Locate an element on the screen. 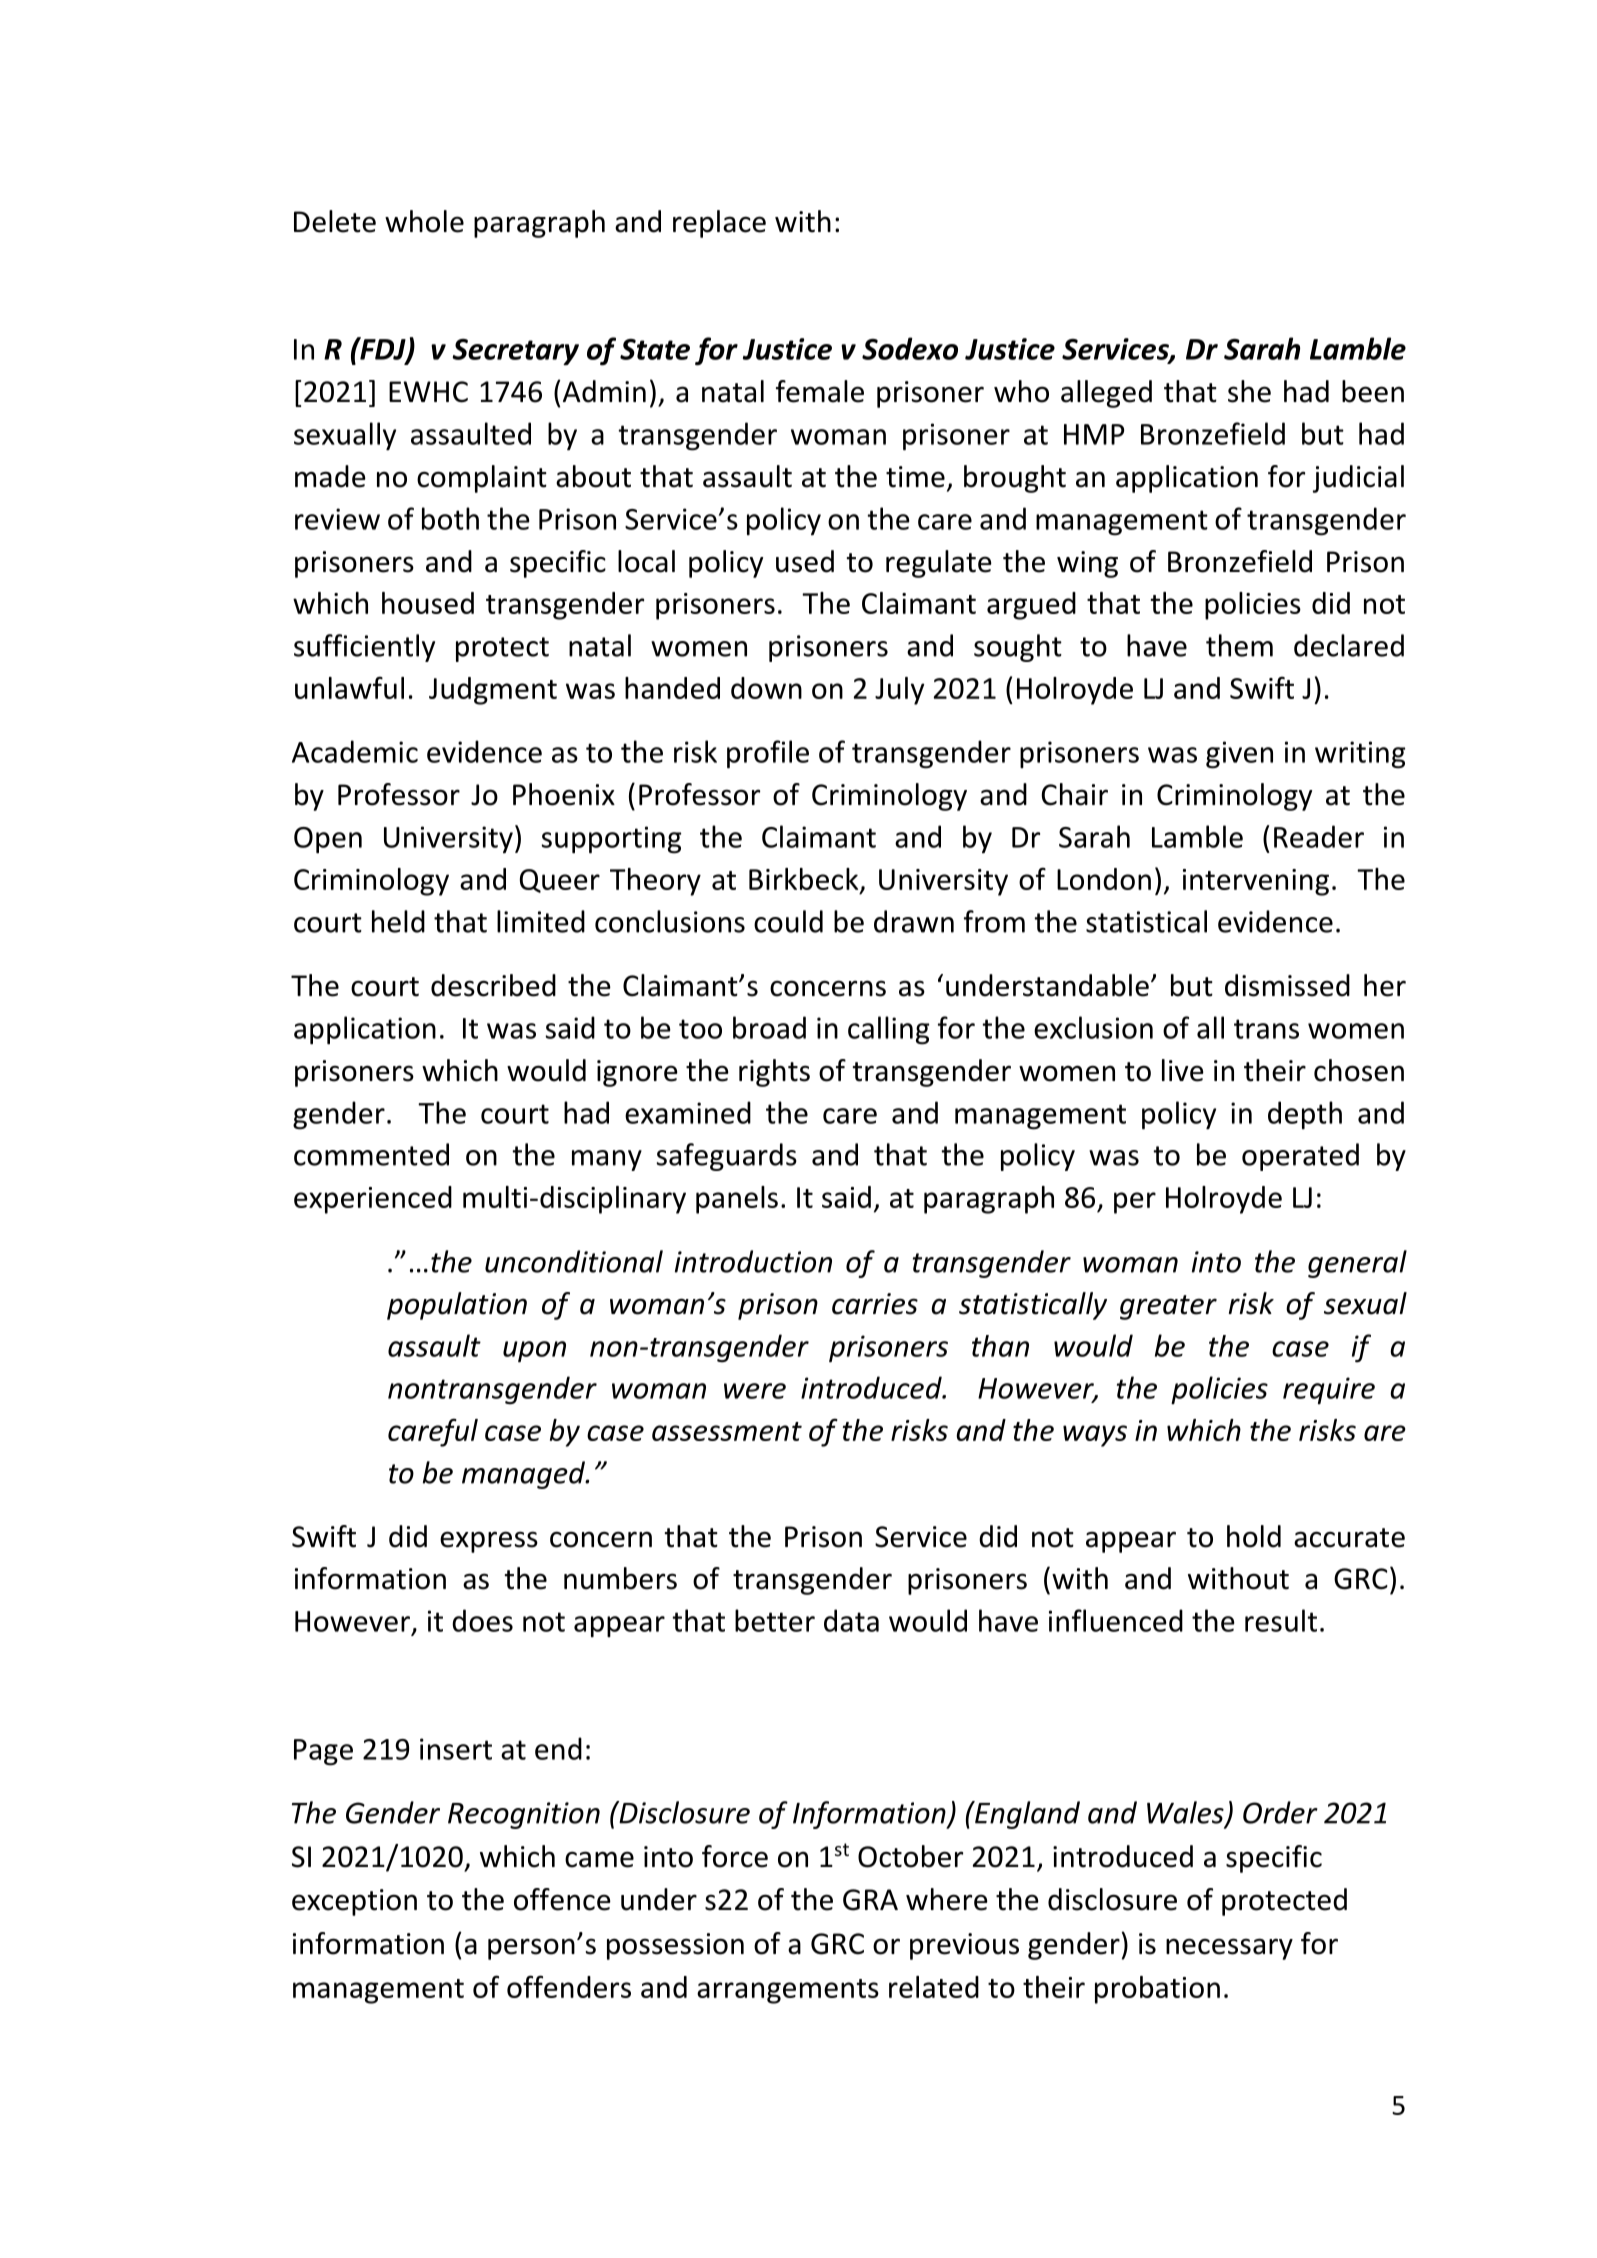  she is located at coordinates (1249, 391).
